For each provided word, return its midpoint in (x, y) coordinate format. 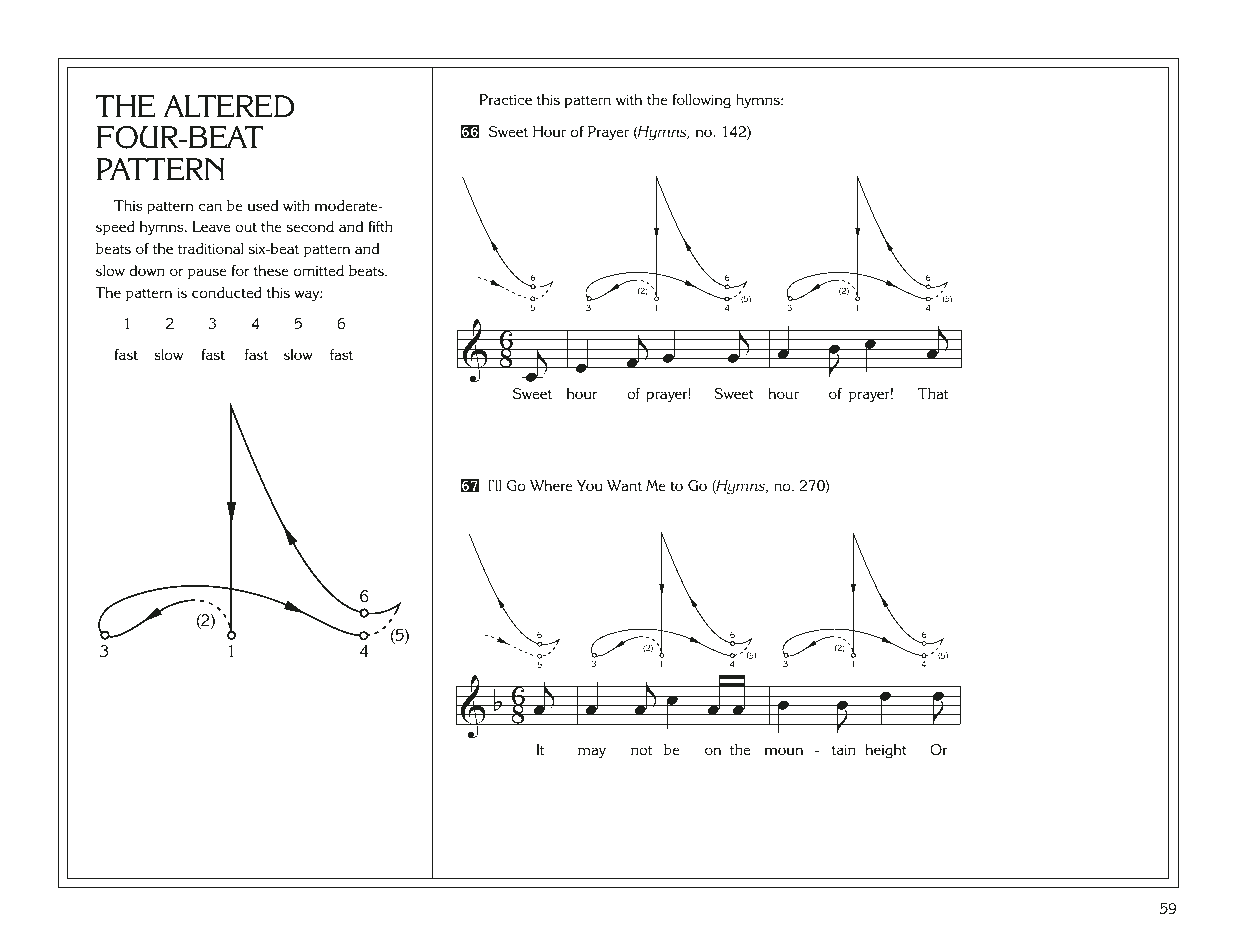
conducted (227, 292)
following (701, 101)
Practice (506, 99)
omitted (318, 270)
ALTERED (229, 106)
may (592, 753)
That (933, 393)
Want (624, 485)
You (590, 485)
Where (551, 485)
